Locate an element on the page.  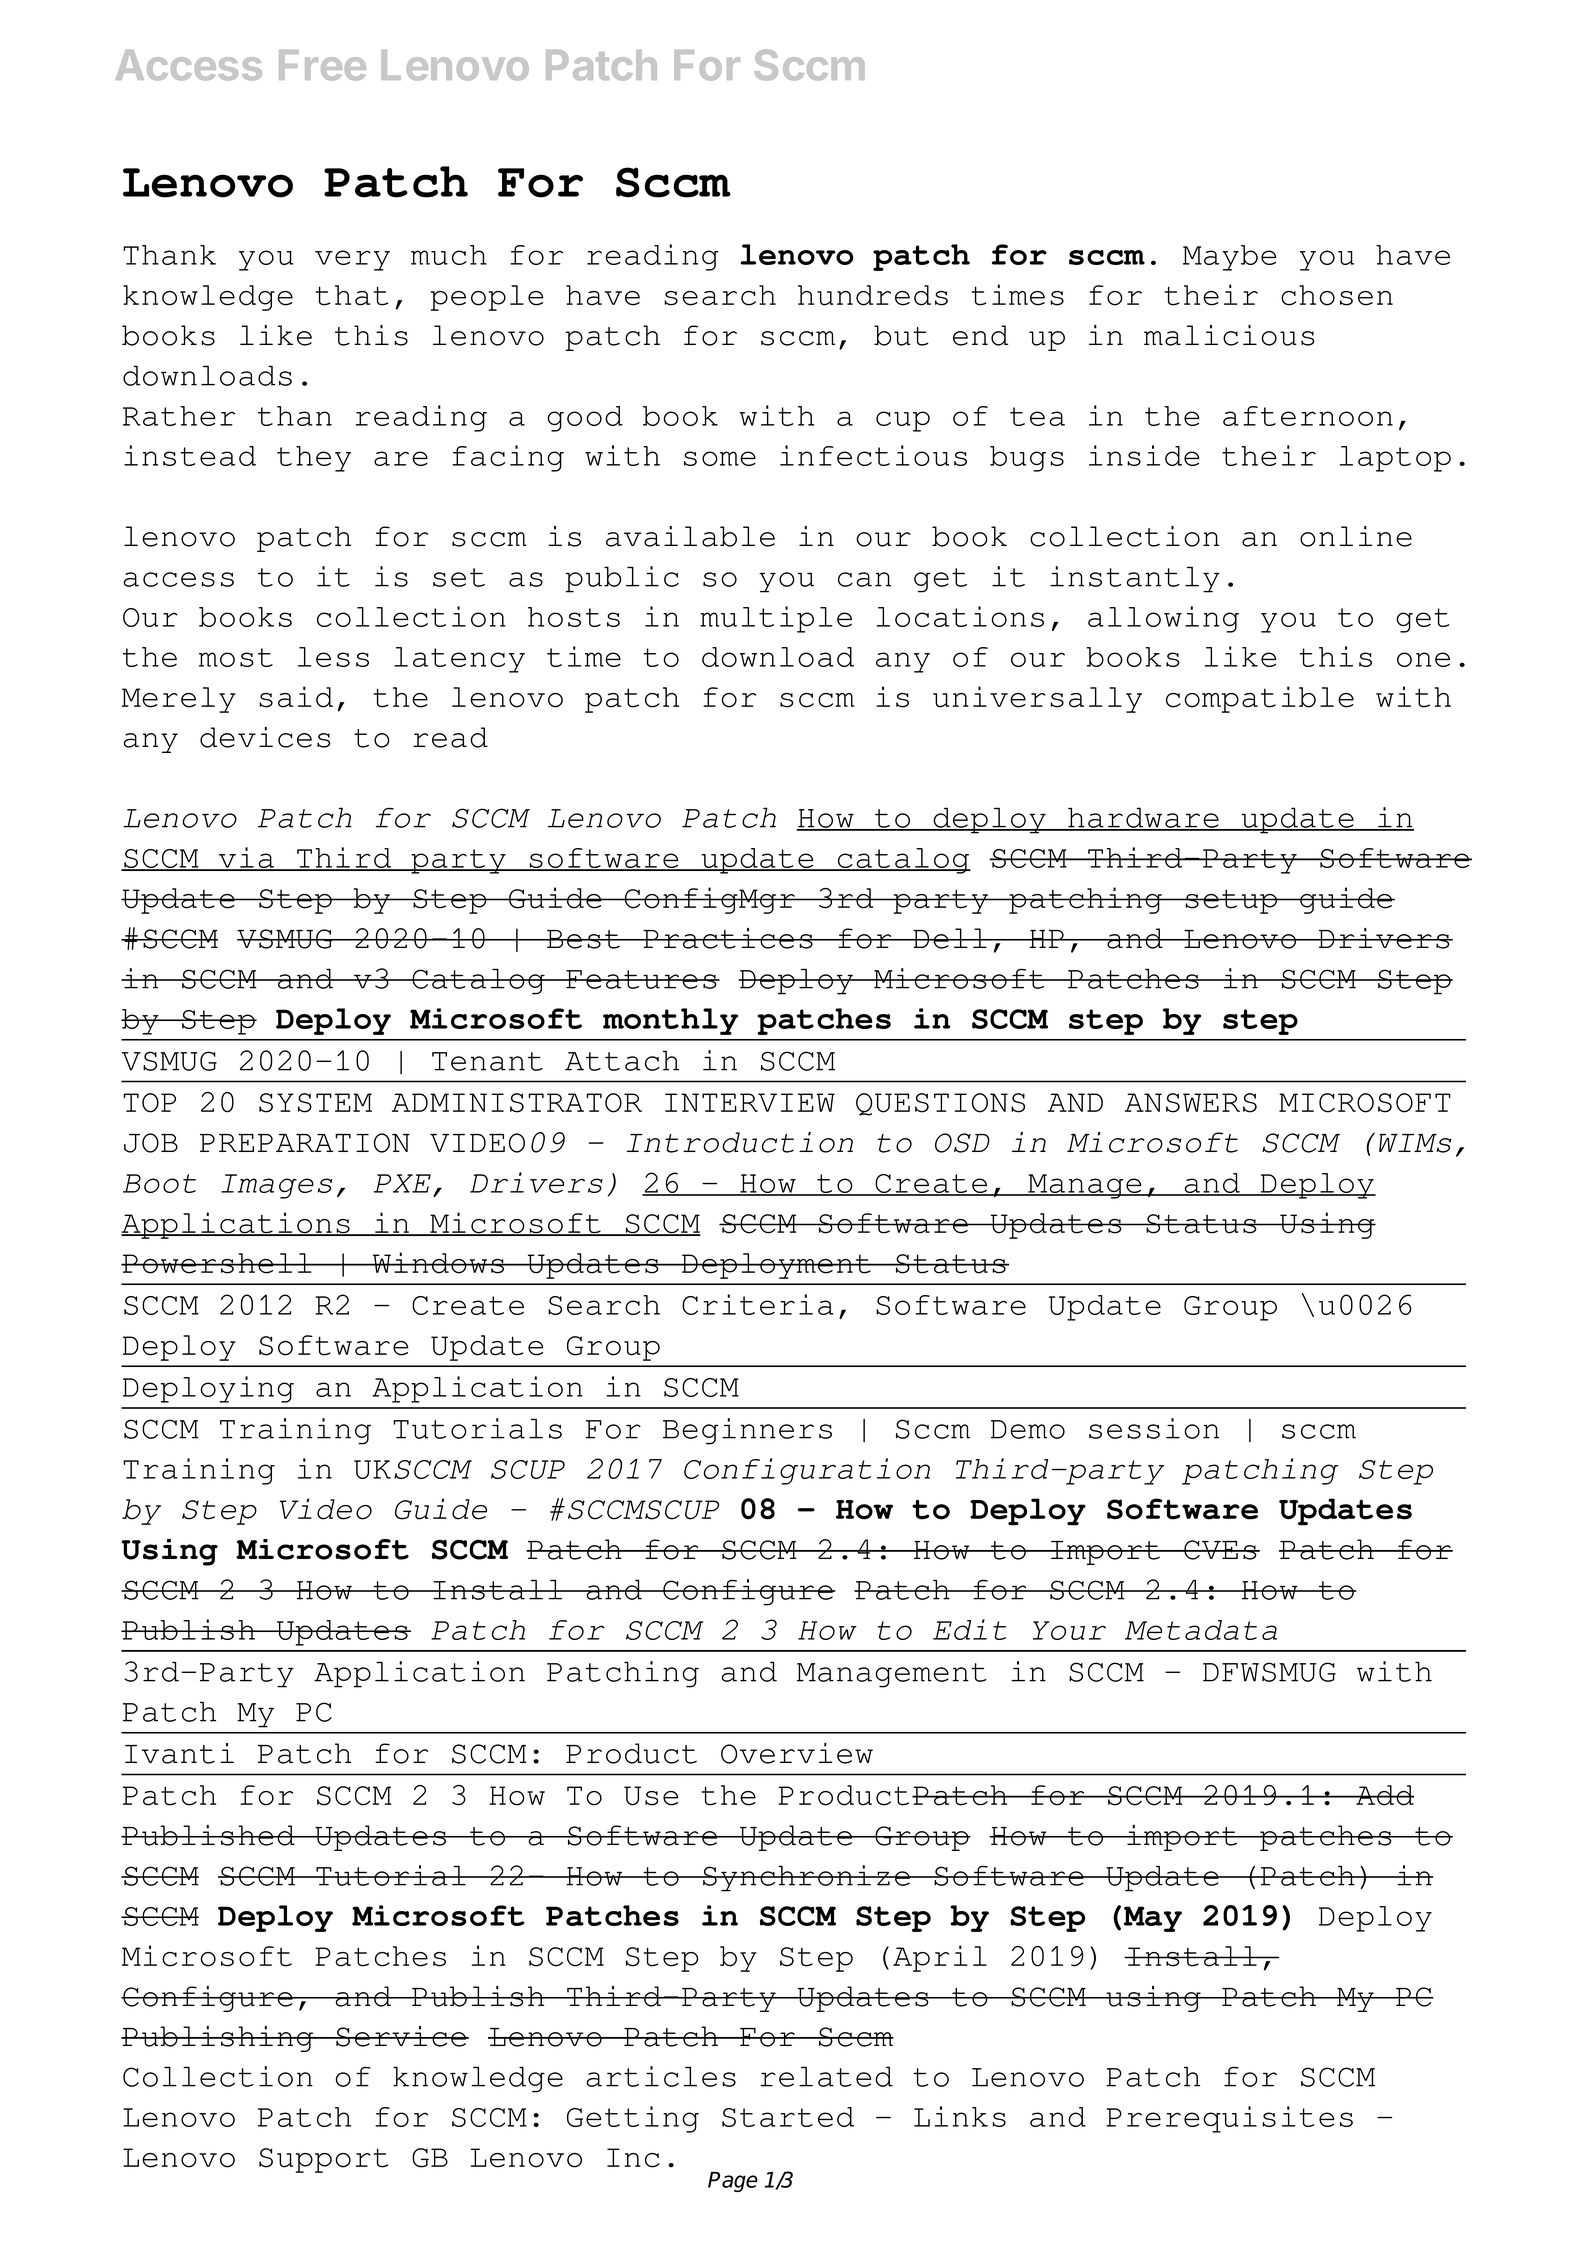
Maybe is located at coordinates (1230, 258).
